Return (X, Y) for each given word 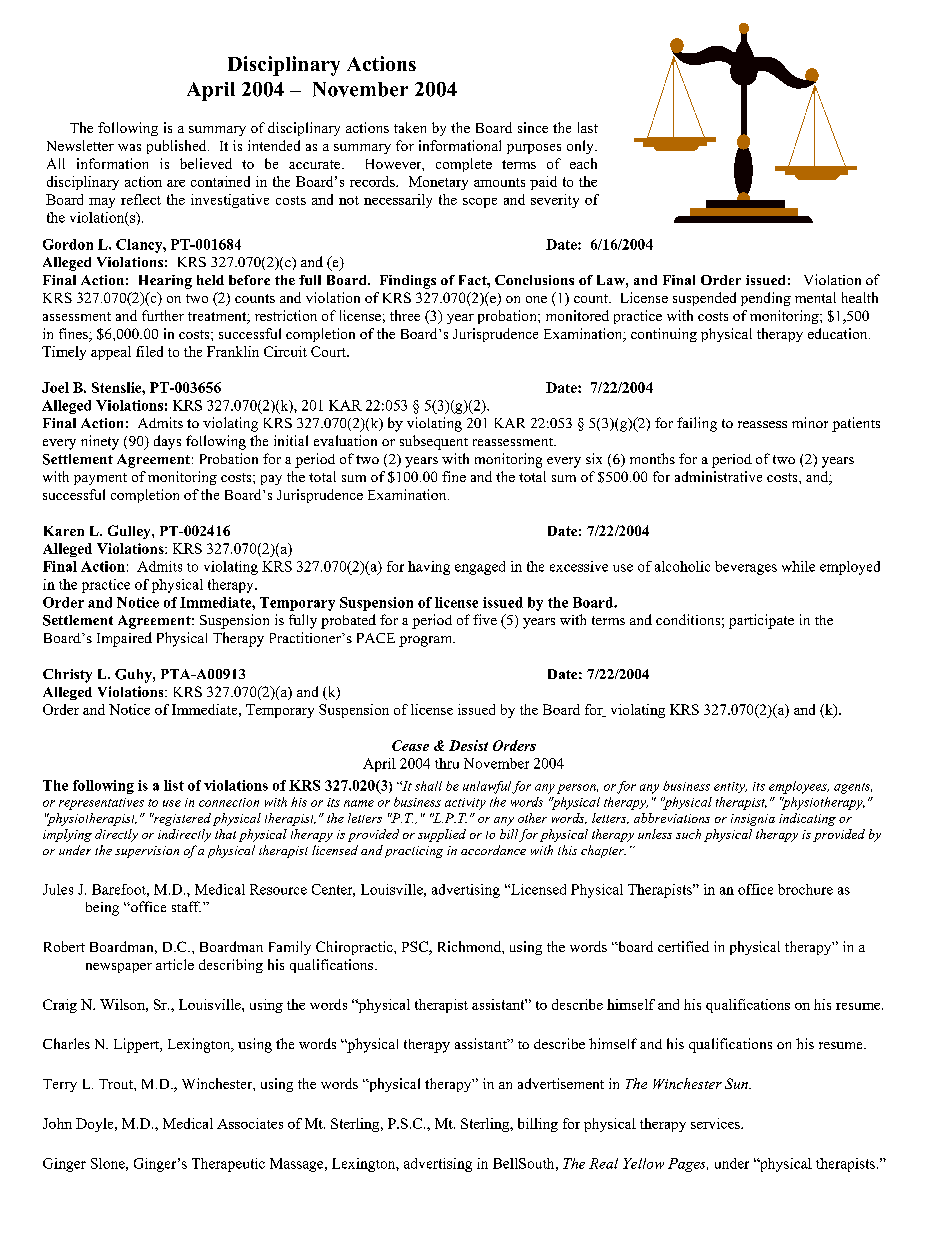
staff (186, 906)
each (583, 163)
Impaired (124, 639)
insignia (753, 820)
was (129, 147)
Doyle (96, 1125)
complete (464, 165)
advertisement (561, 1083)
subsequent (434, 442)
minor (810, 422)
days (167, 442)
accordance (493, 850)
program (427, 641)
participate (761, 621)
